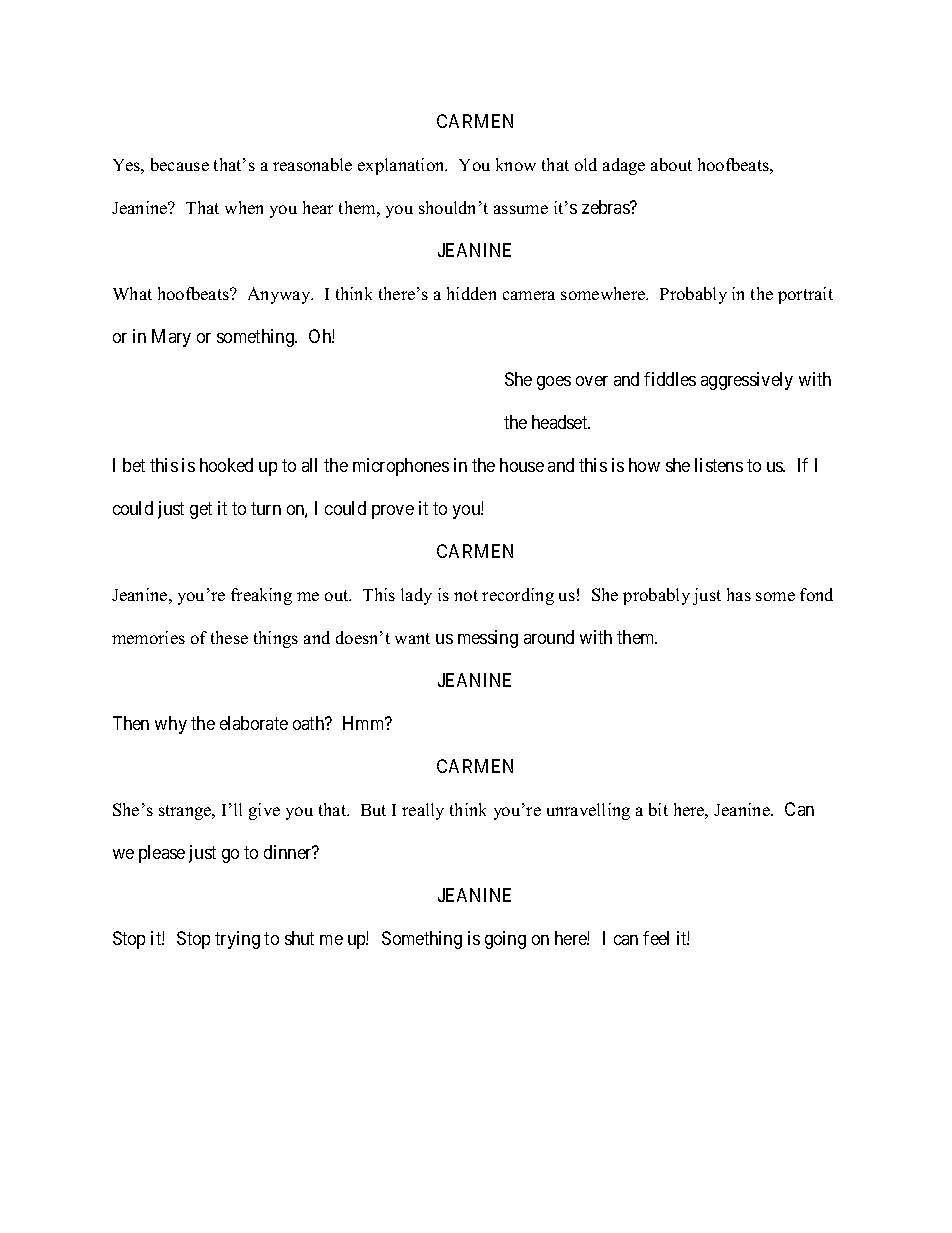 Image resolution: width=952 pixels, height=1233 pixels. Describe the element at coordinates (244, 207) in the screenshot. I see `when` at that location.
